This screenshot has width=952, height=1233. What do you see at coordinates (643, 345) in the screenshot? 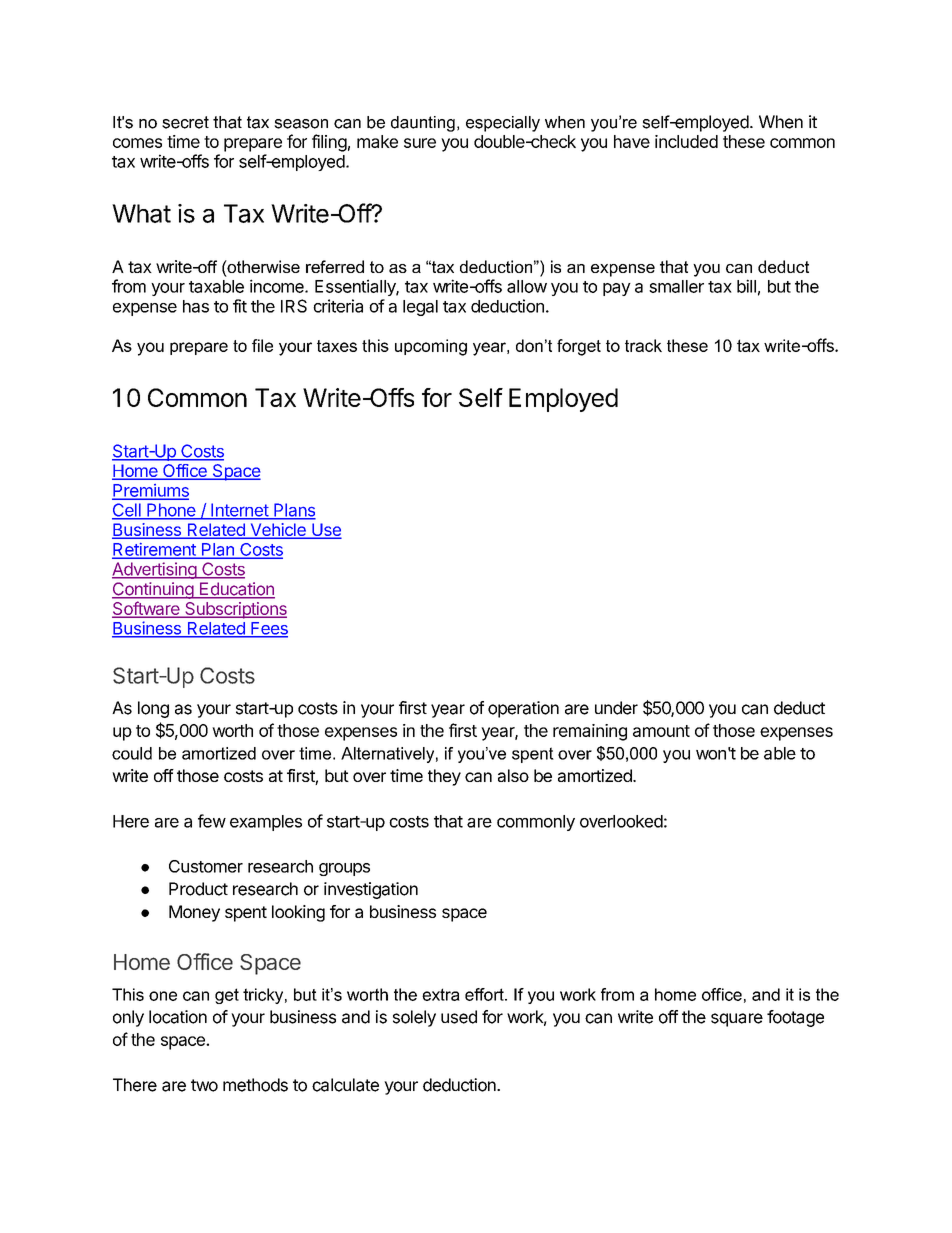
I see `track` at bounding box center [643, 345].
